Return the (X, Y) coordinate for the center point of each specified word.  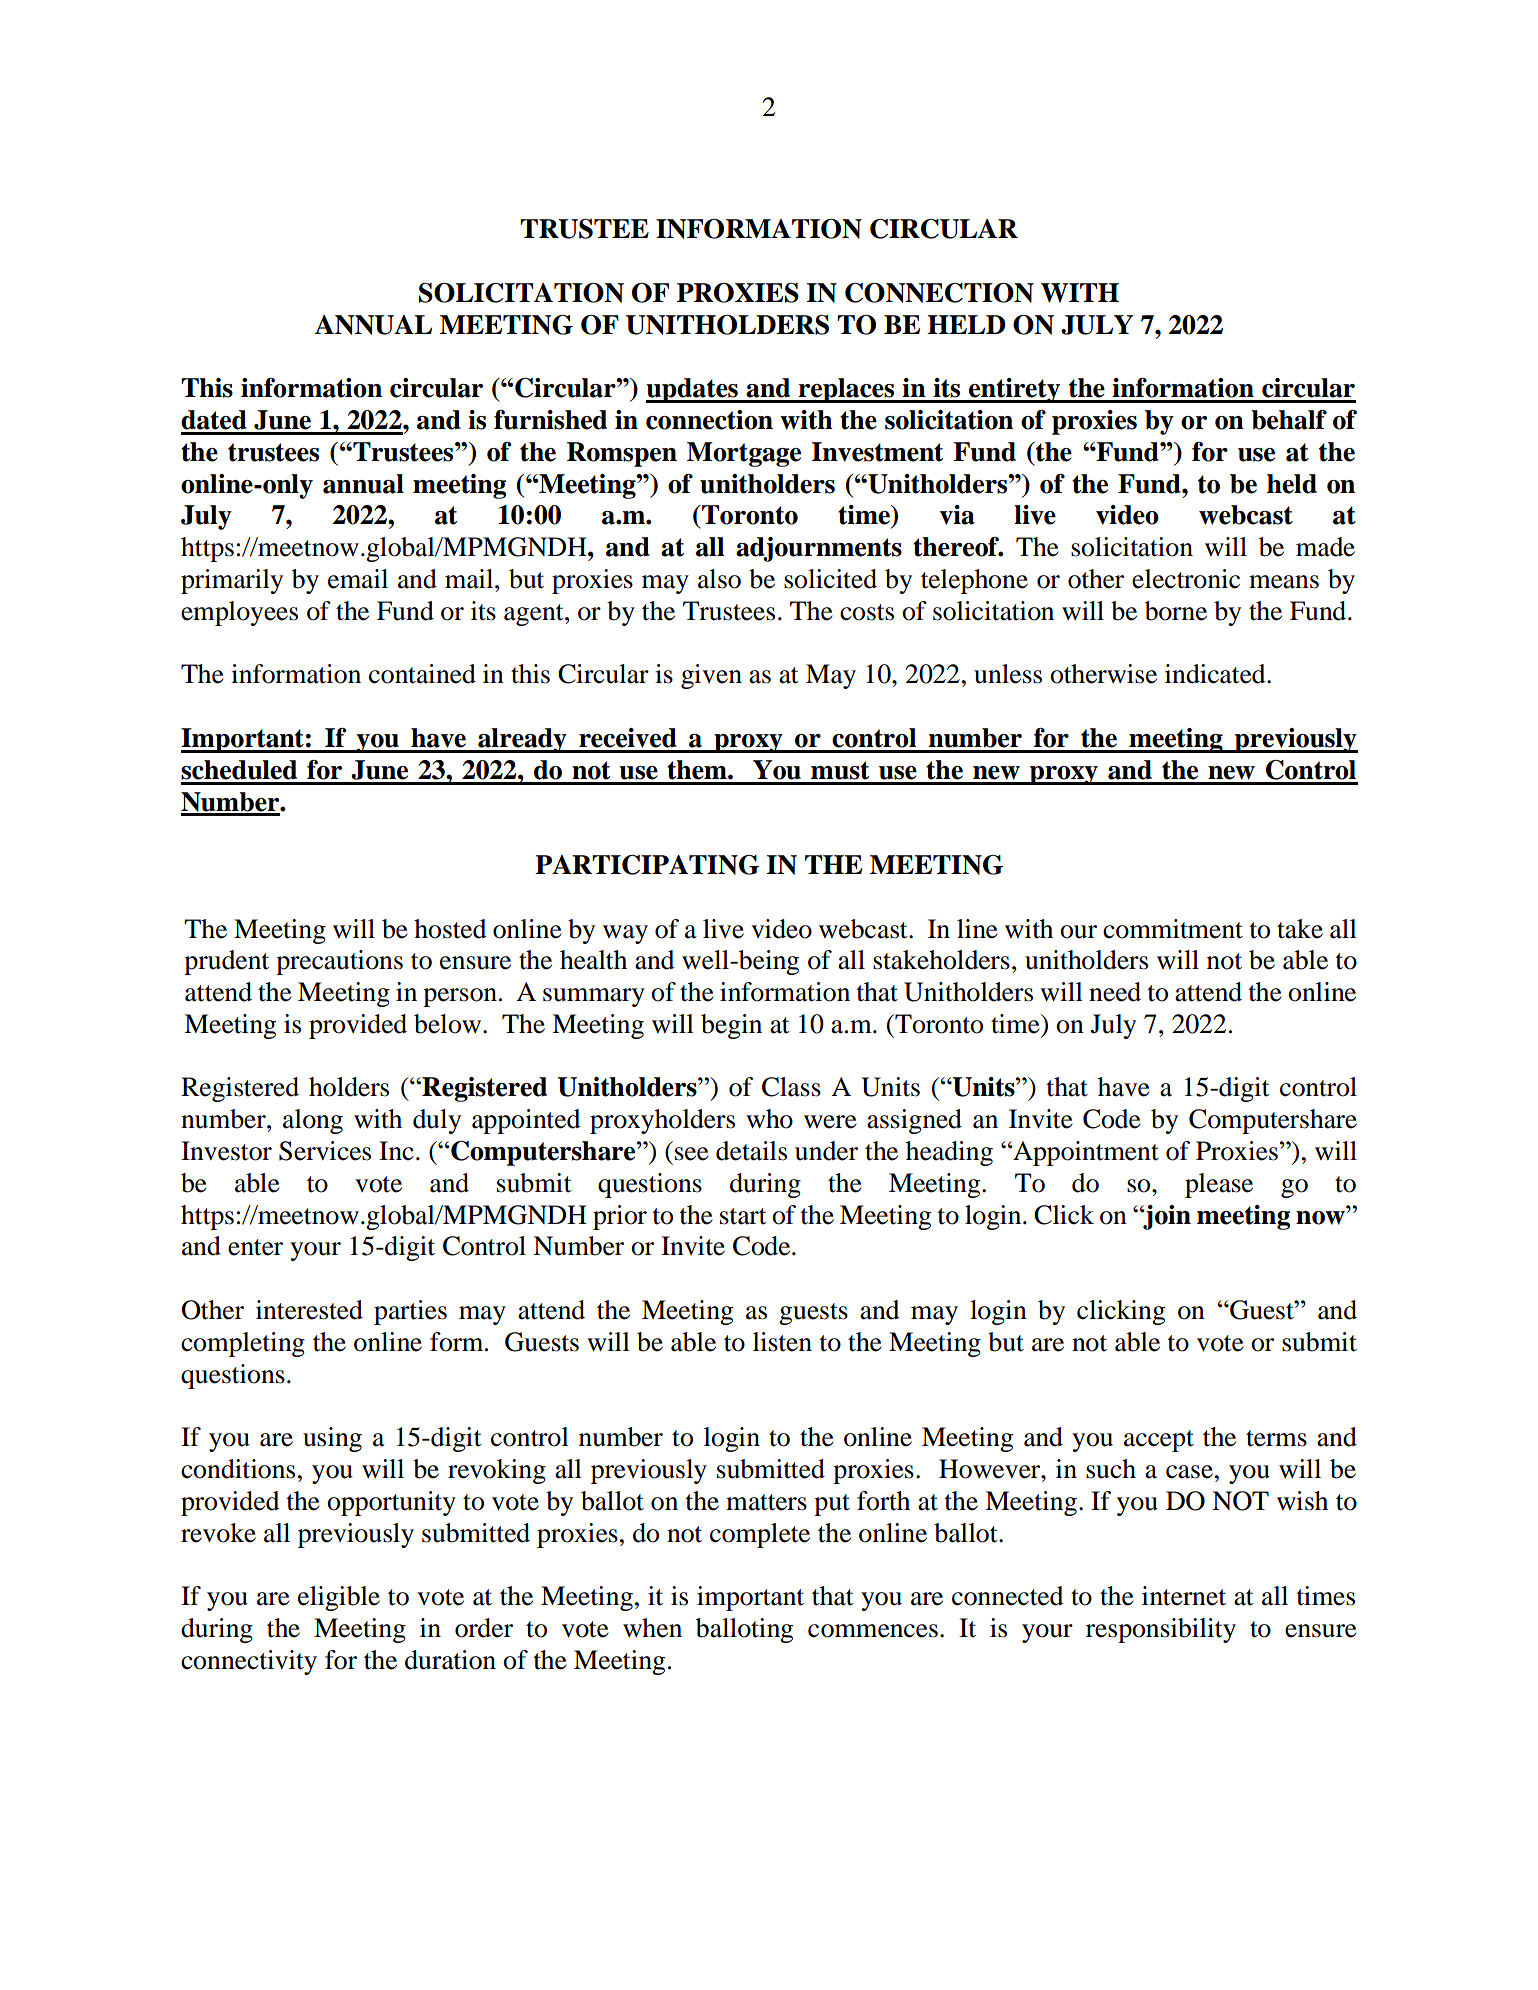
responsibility (1161, 1630)
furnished (550, 420)
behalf (1289, 420)
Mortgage (744, 454)
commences (873, 1631)
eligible (339, 1598)
